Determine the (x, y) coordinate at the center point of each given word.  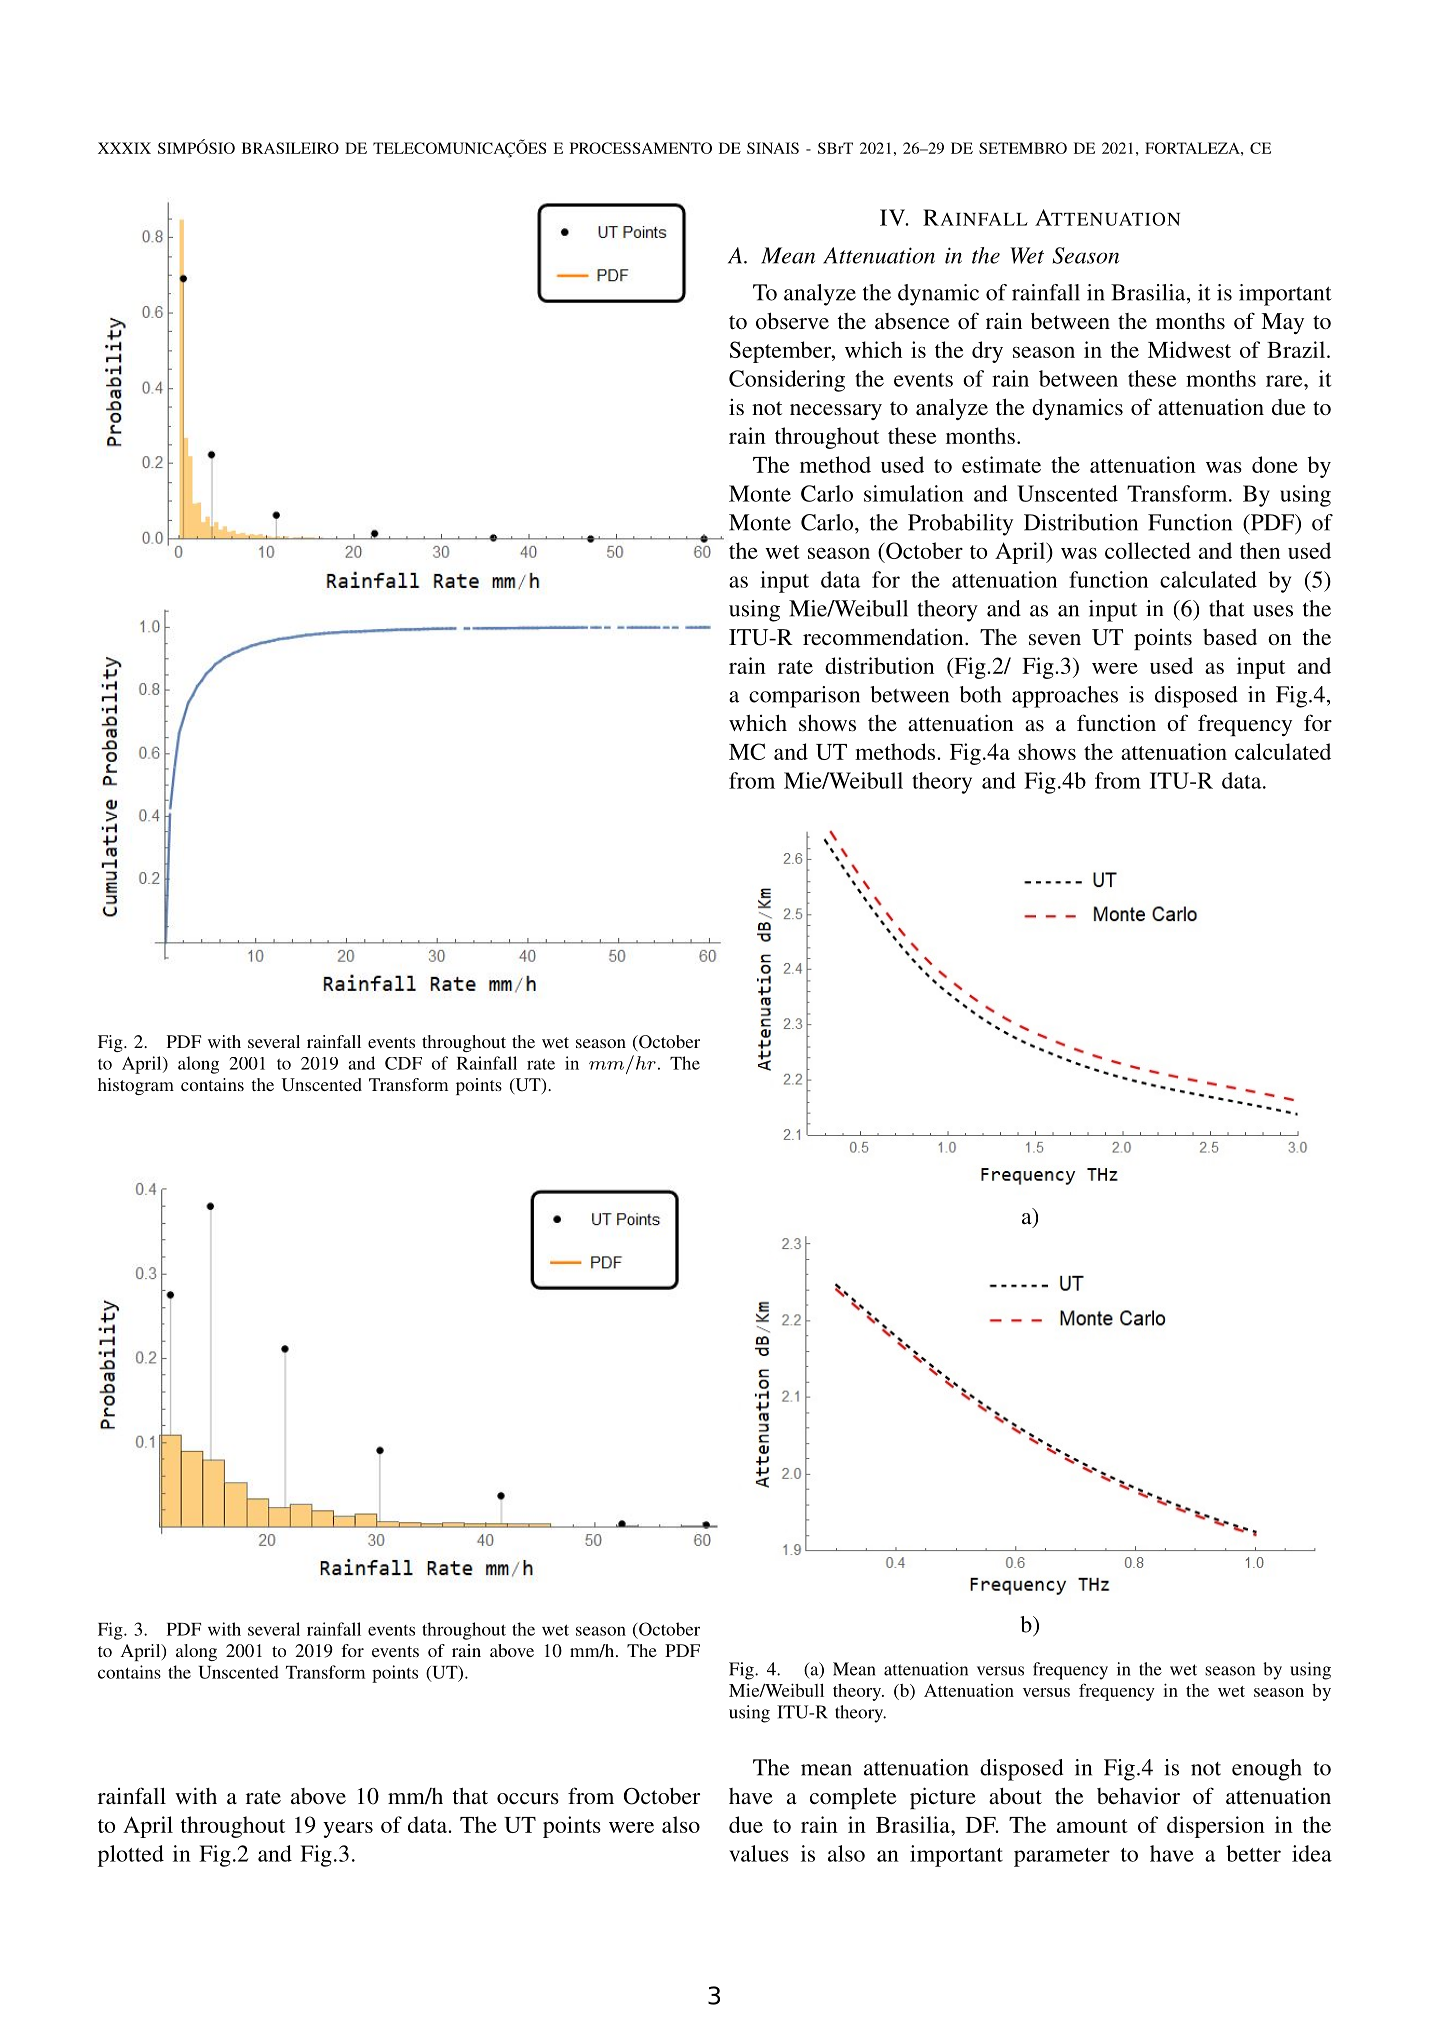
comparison (804, 697)
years (348, 1830)
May (1282, 323)
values (759, 1853)
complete (853, 1798)
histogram (136, 1086)
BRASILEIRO (290, 148)
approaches (1065, 697)
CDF (403, 1063)
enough (1267, 1770)
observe (792, 320)
